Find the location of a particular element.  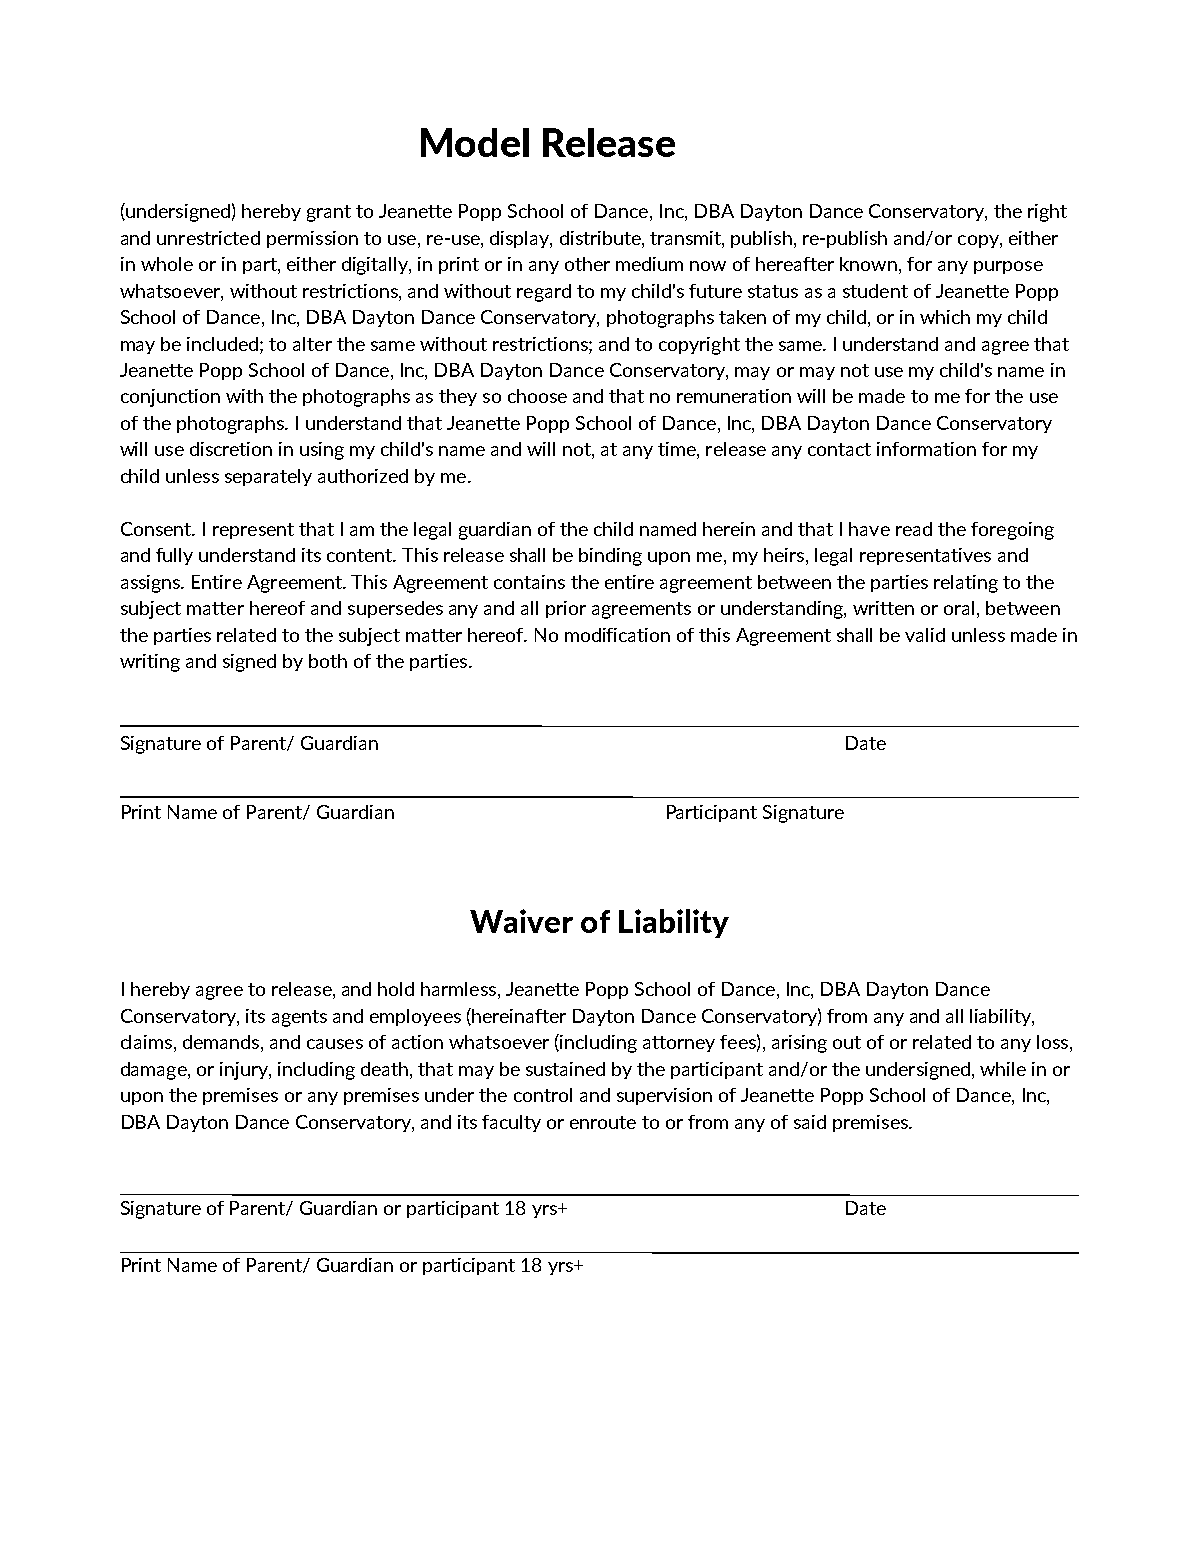

grant is located at coordinates (329, 213).
